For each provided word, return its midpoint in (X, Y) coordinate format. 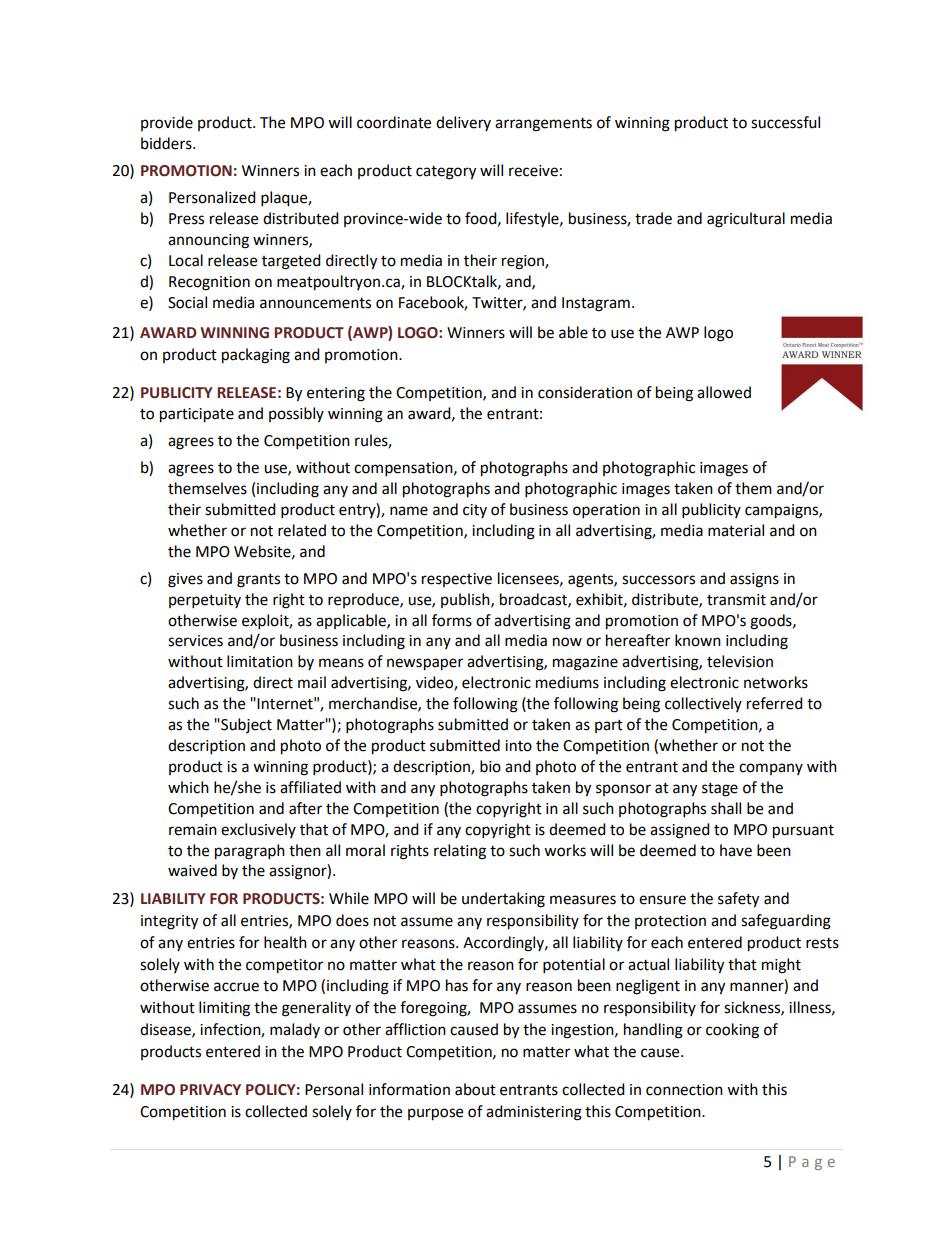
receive (533, 171)
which (188, 787)
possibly (296, 414)
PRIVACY (210, 1090)
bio (490, 766)
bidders (167, 143)
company (771, 769)
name (409, 511)
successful (785, 122)
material (736, 530)
